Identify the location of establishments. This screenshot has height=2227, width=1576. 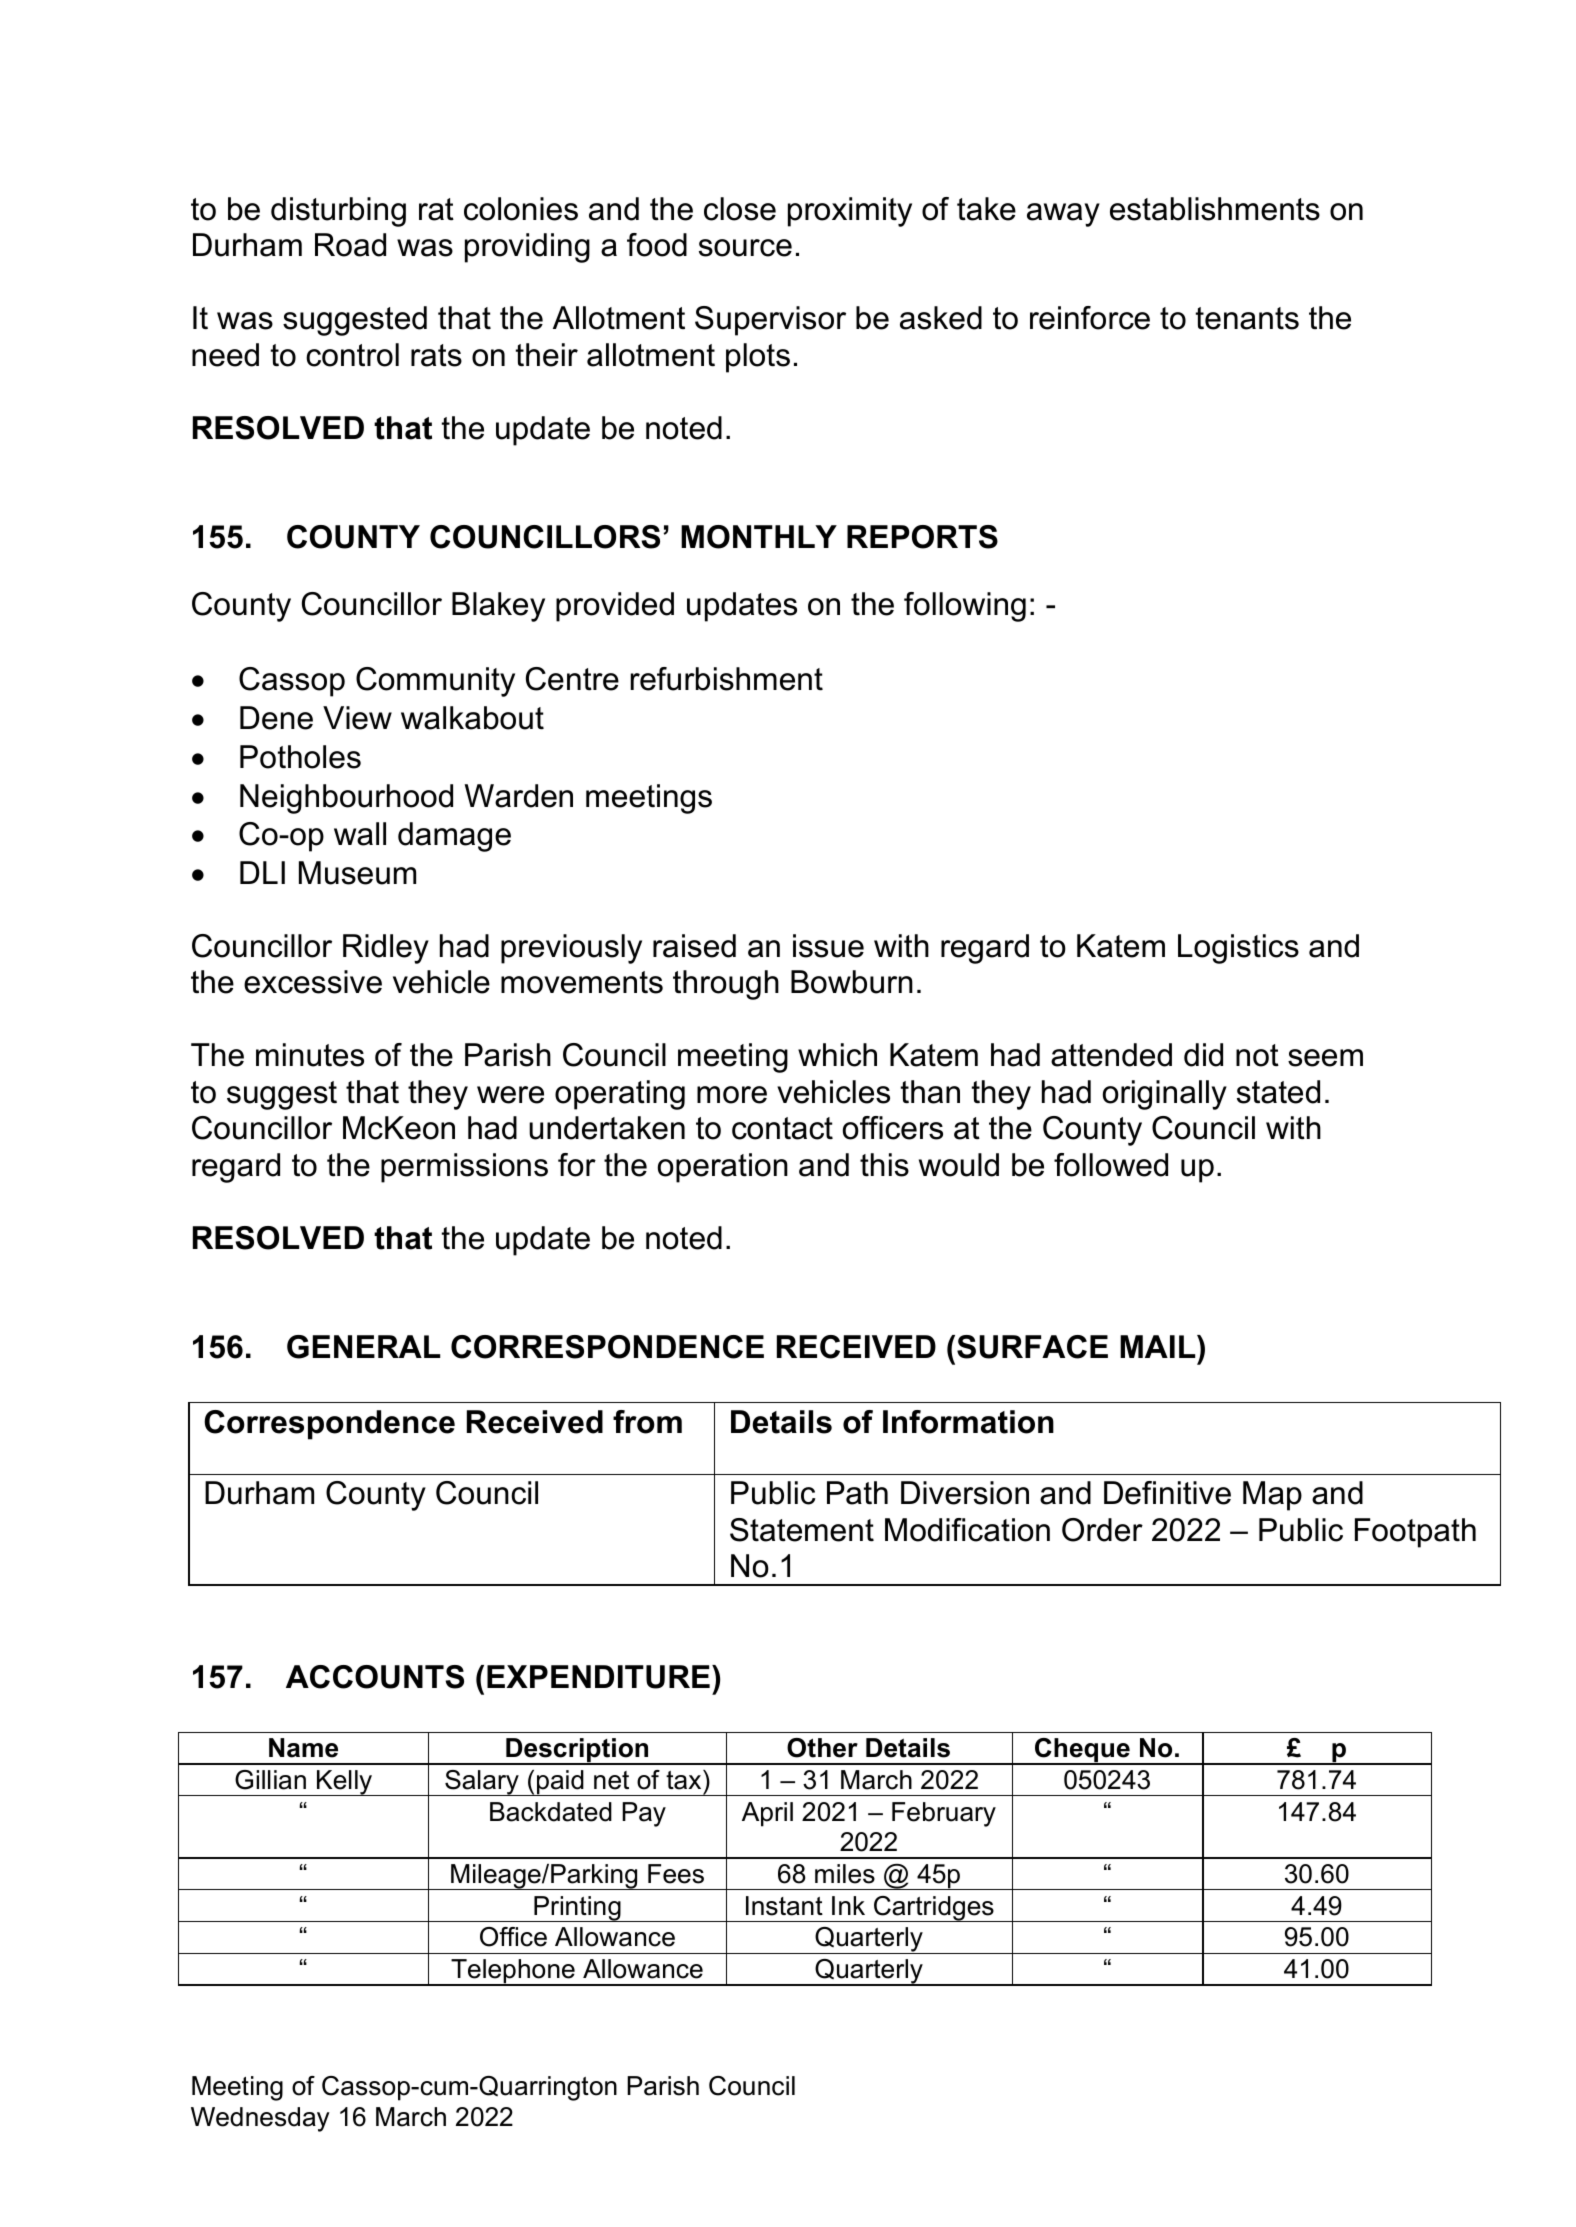
(1215, 209).
